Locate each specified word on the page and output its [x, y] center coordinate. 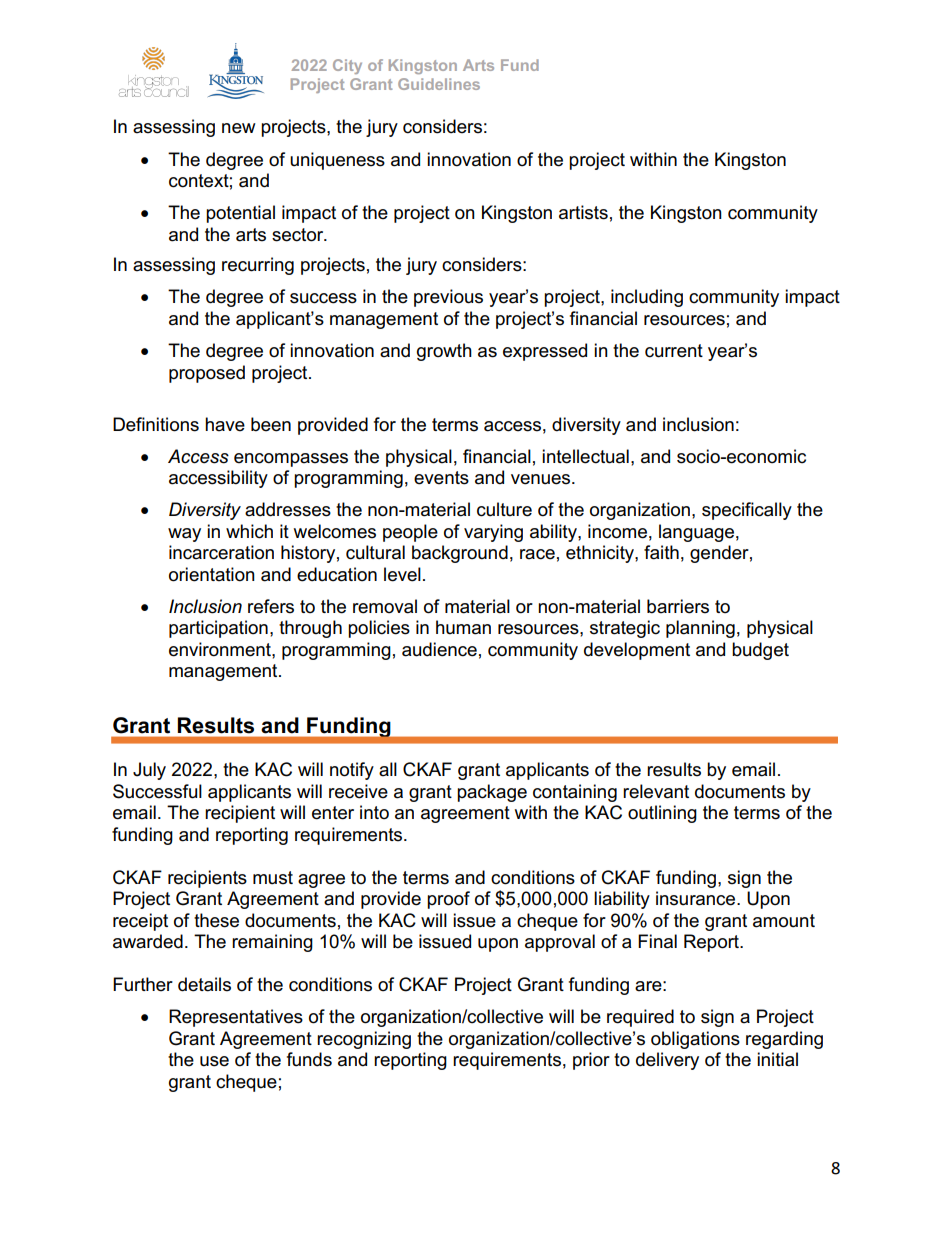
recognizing [364, 1040]
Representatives [236, 1018]
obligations [695, 1040]
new [239, 128]
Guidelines [439, 84]
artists [583, 212]
